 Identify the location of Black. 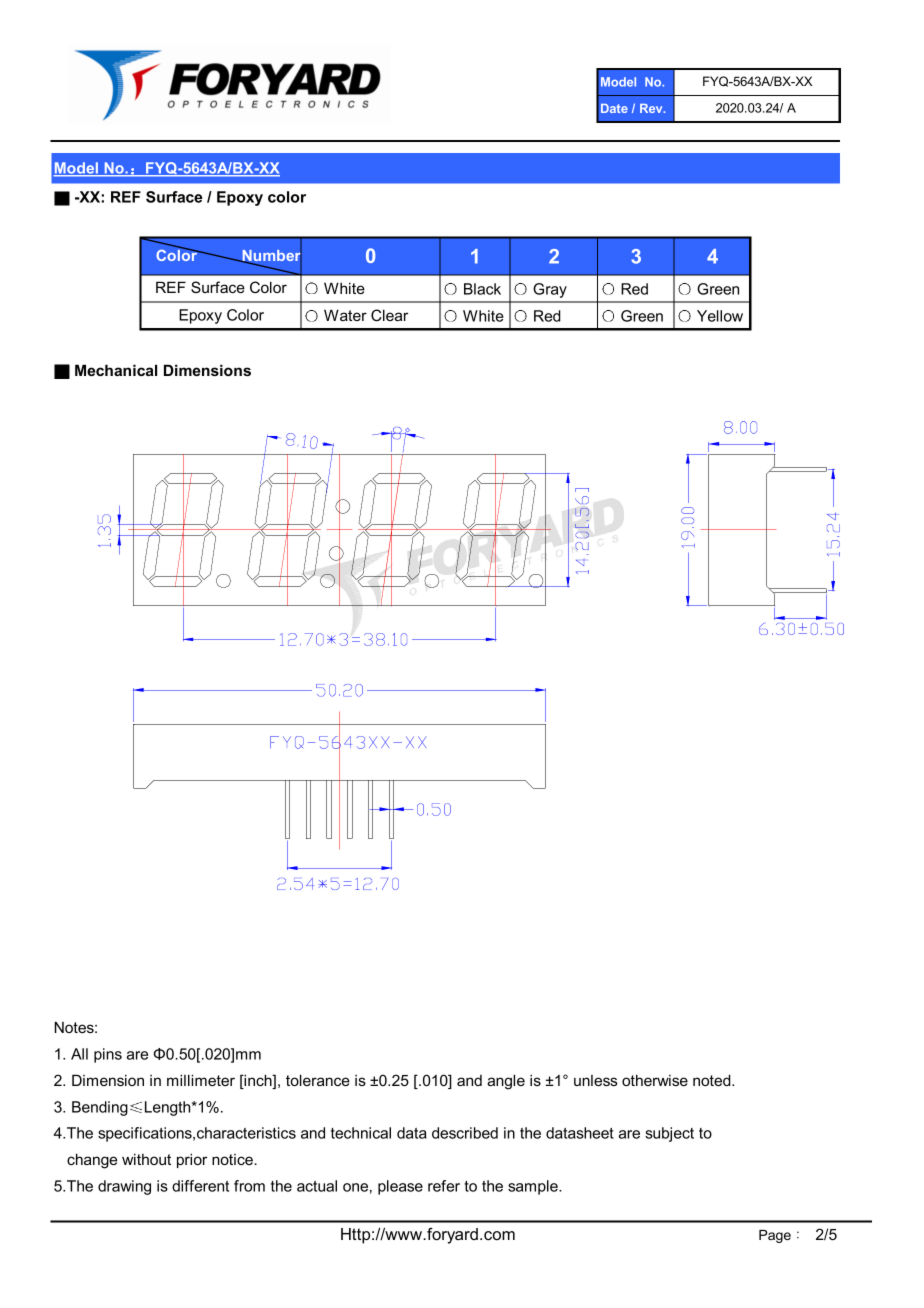
(482, 289).
